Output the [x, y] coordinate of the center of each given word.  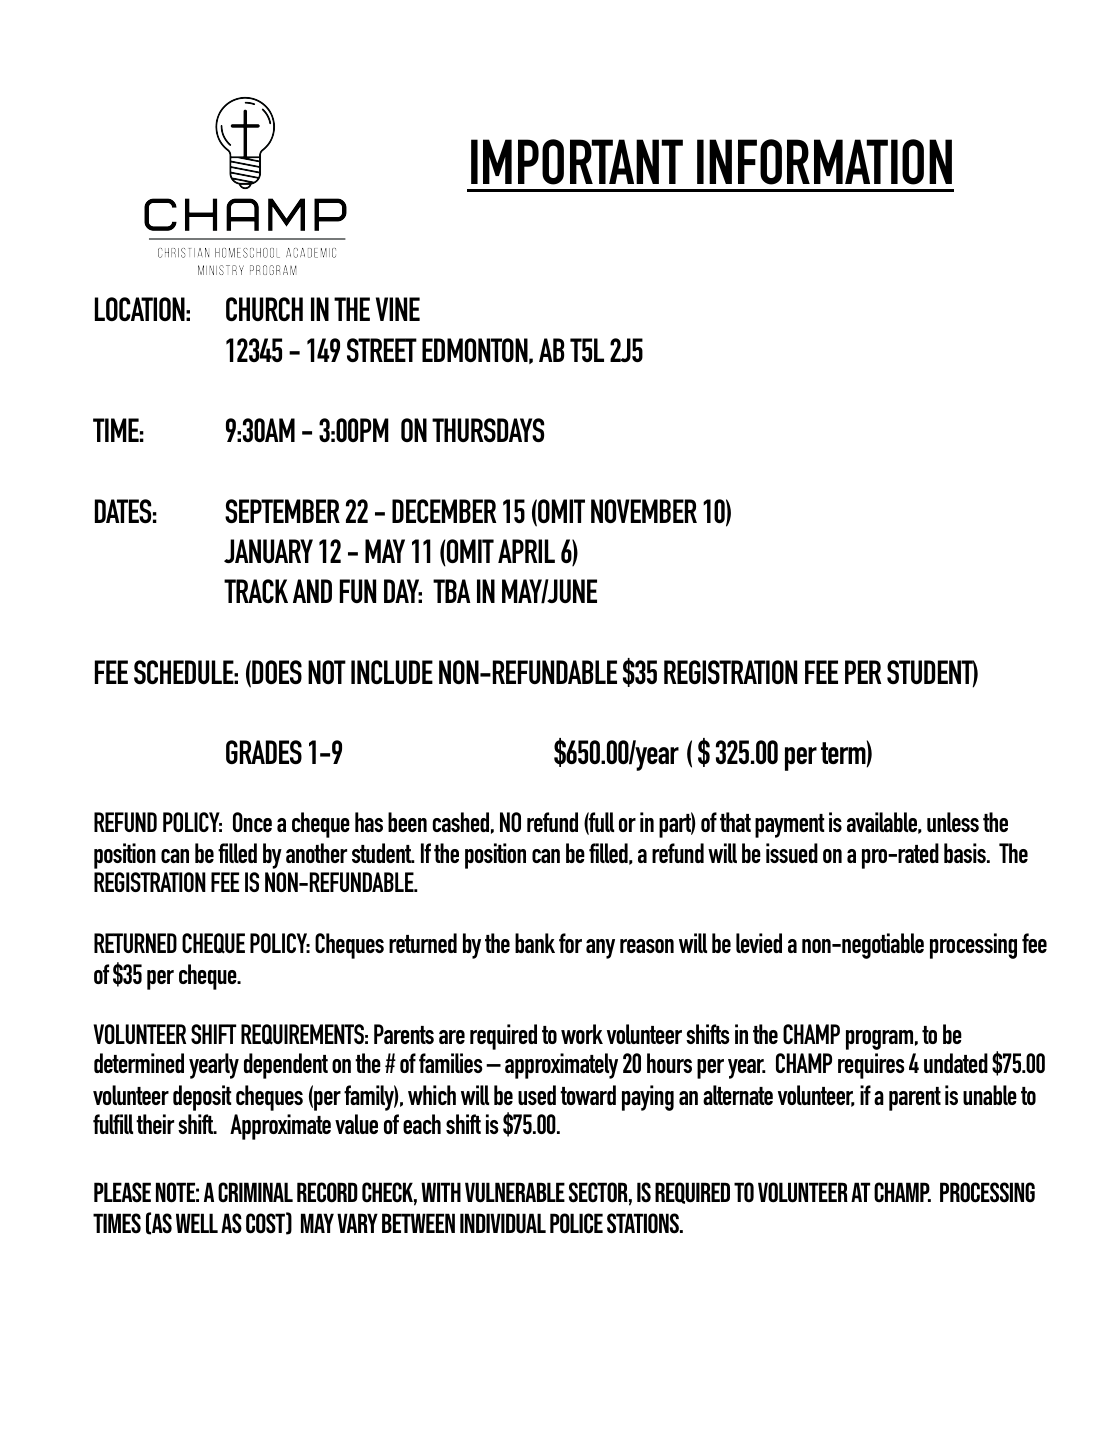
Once [252, 822]
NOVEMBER [644, 511]
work [582, 1034]
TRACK [256, 591]
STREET [382, 350]
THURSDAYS [488, 430]
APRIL [526, 551]
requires [871, 1066]
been [407, 822]
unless [953, 822]
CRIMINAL [255, 1192]
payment [789, 826]
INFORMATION [824, 162]
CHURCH [264, 309]
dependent [286, 1066]
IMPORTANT [577, 162]
